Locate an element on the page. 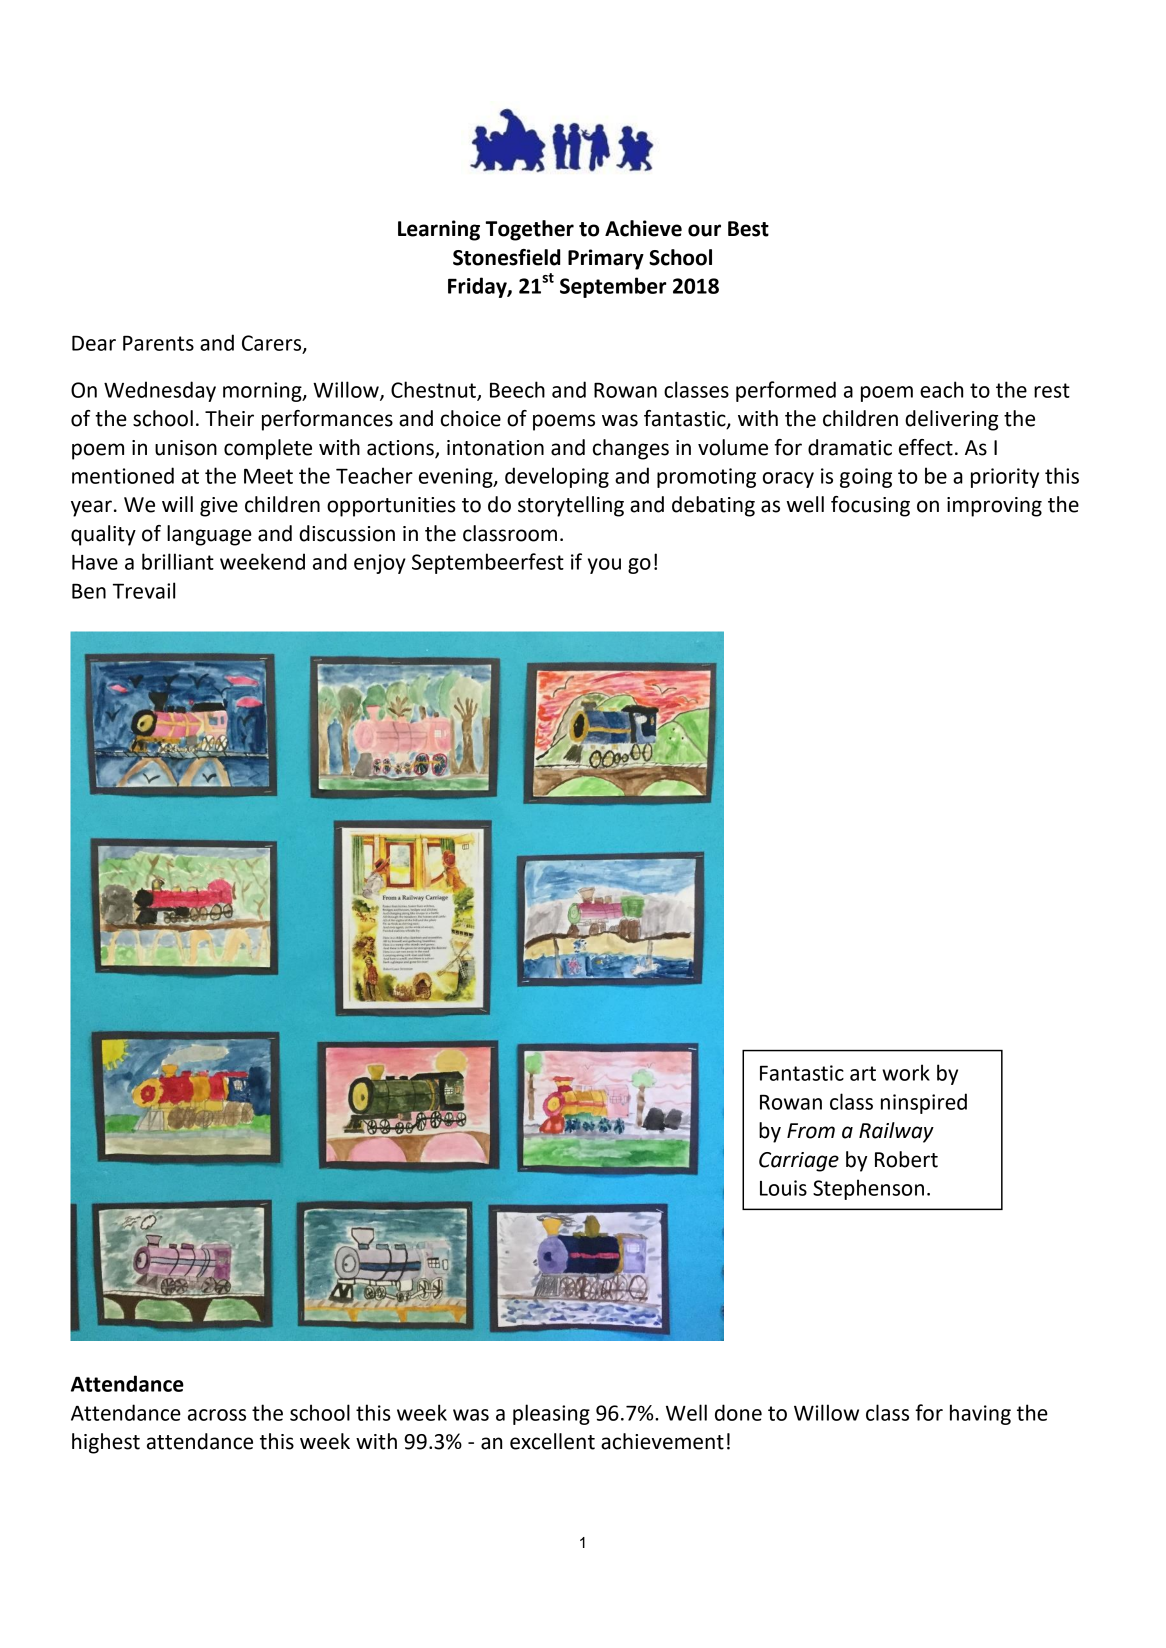 This image has width=1166, height=1648. improving is located at coordinates (994, 507).
